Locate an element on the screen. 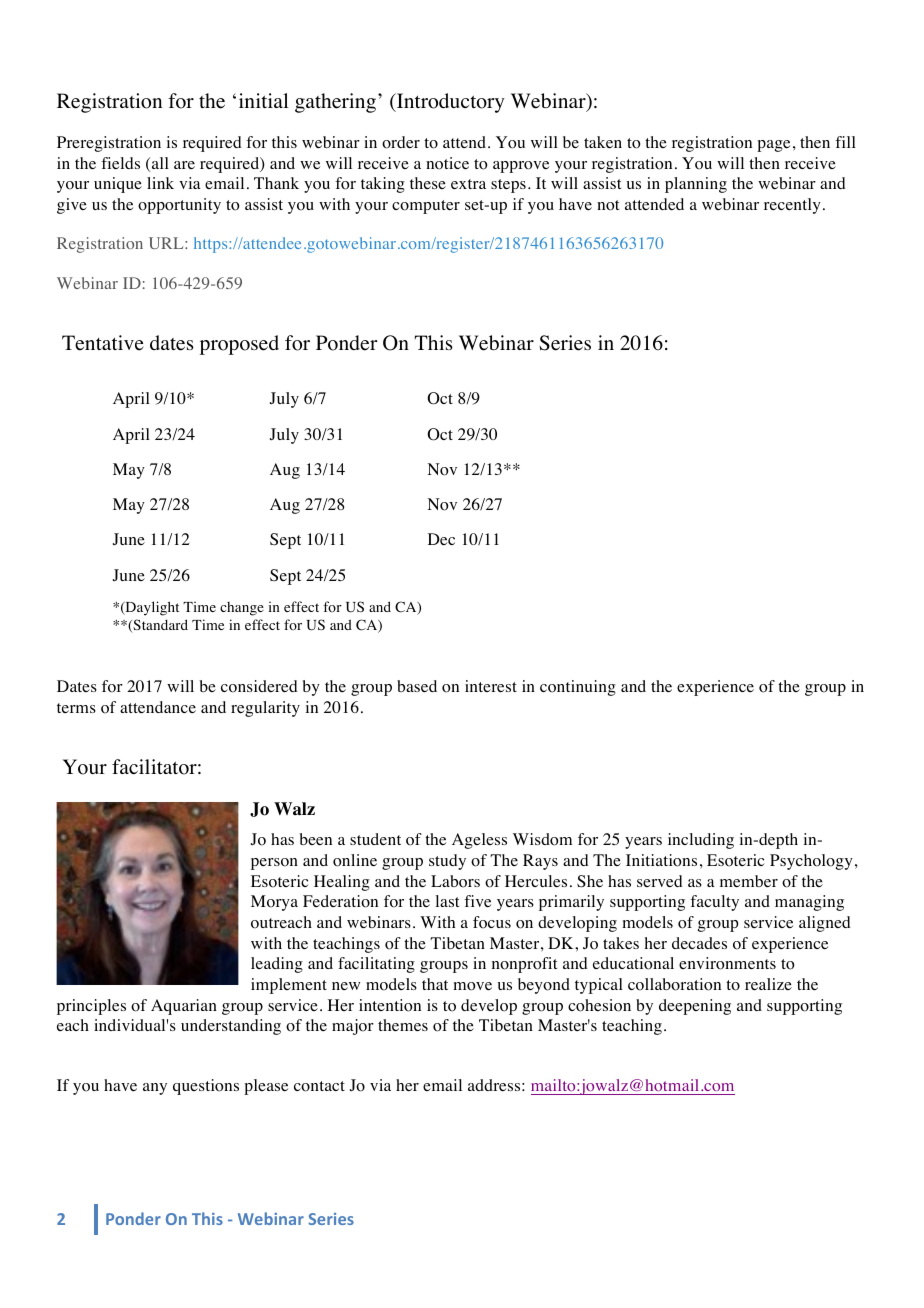 Image resolution: width=924 pixels, height=1308 pixels. including is located at coordinates (701, 841).
